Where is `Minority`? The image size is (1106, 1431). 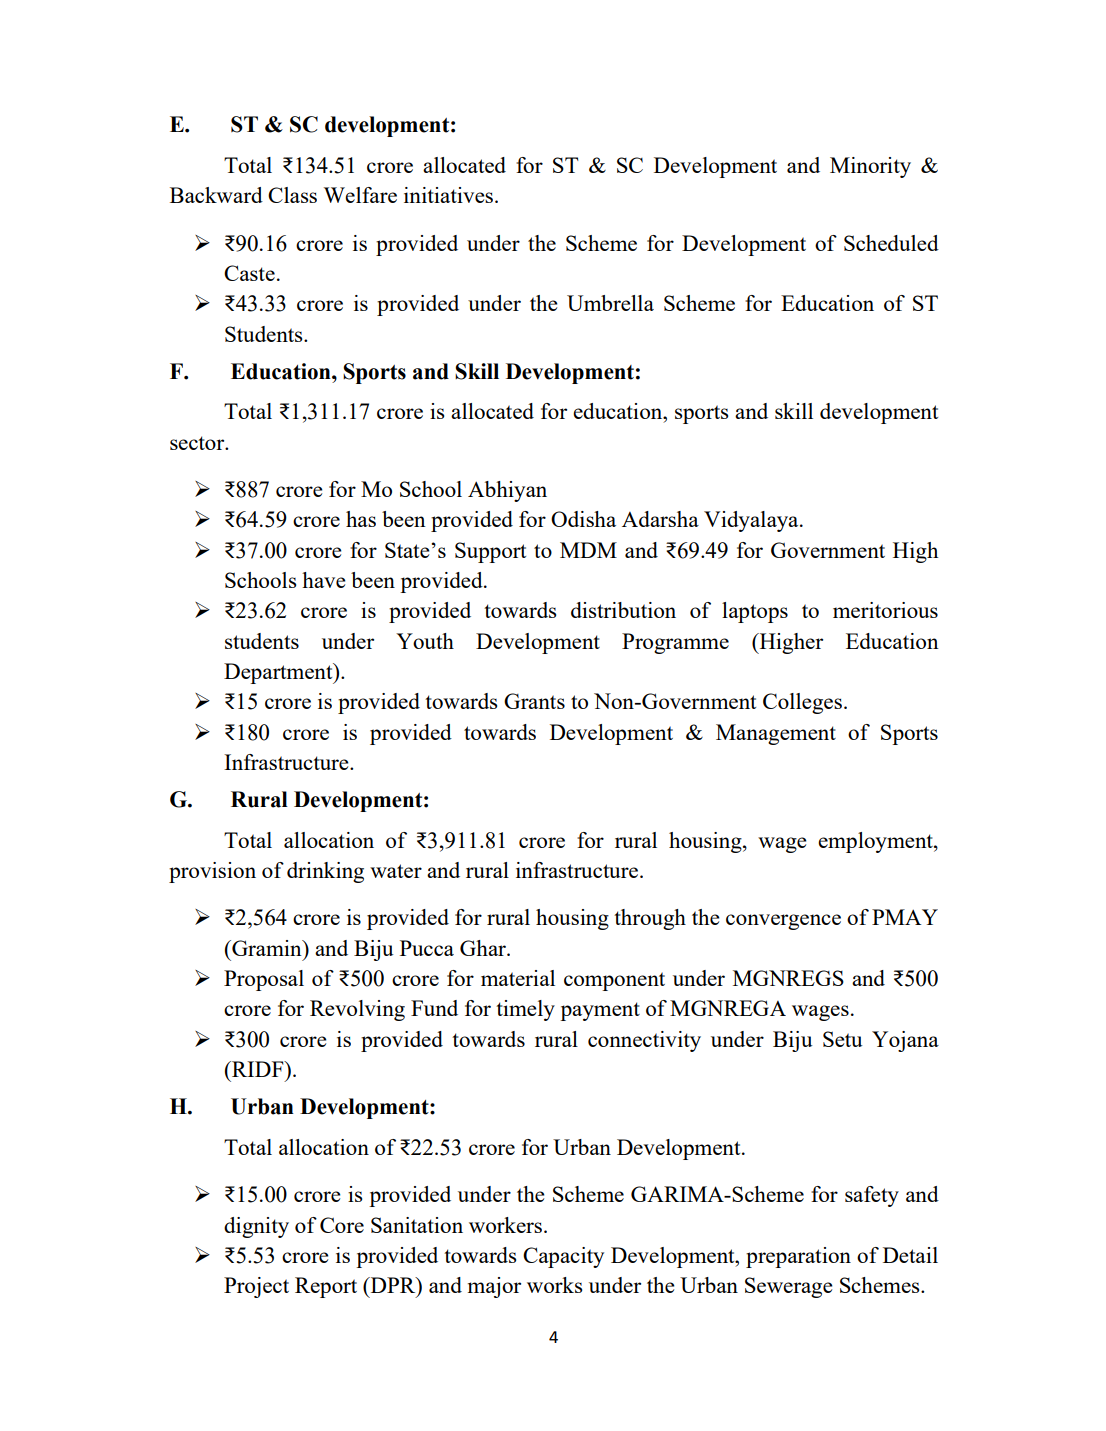
Minority is located at coordinates (870, 167).
